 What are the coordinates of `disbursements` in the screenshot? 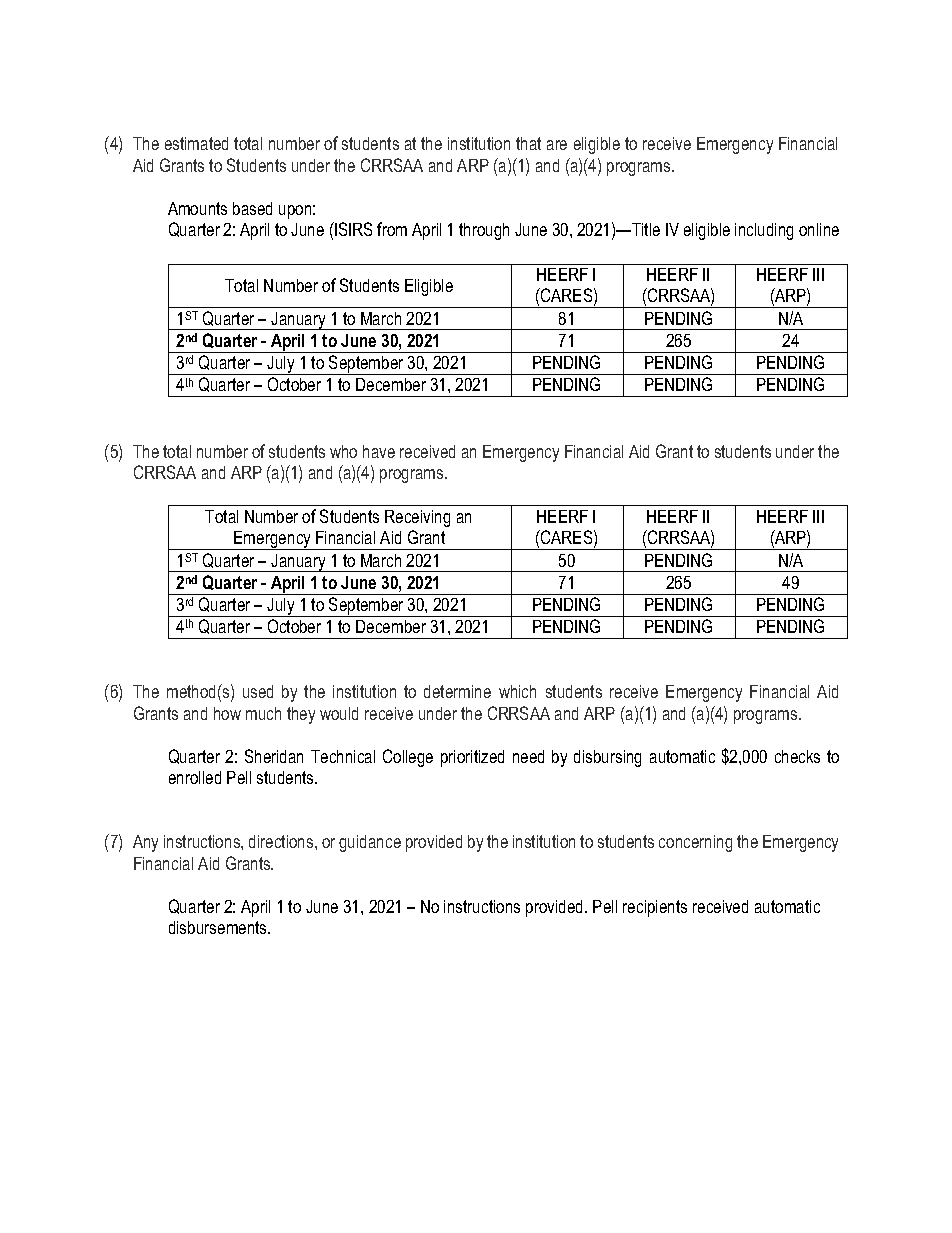 It's located at (219, 927).
